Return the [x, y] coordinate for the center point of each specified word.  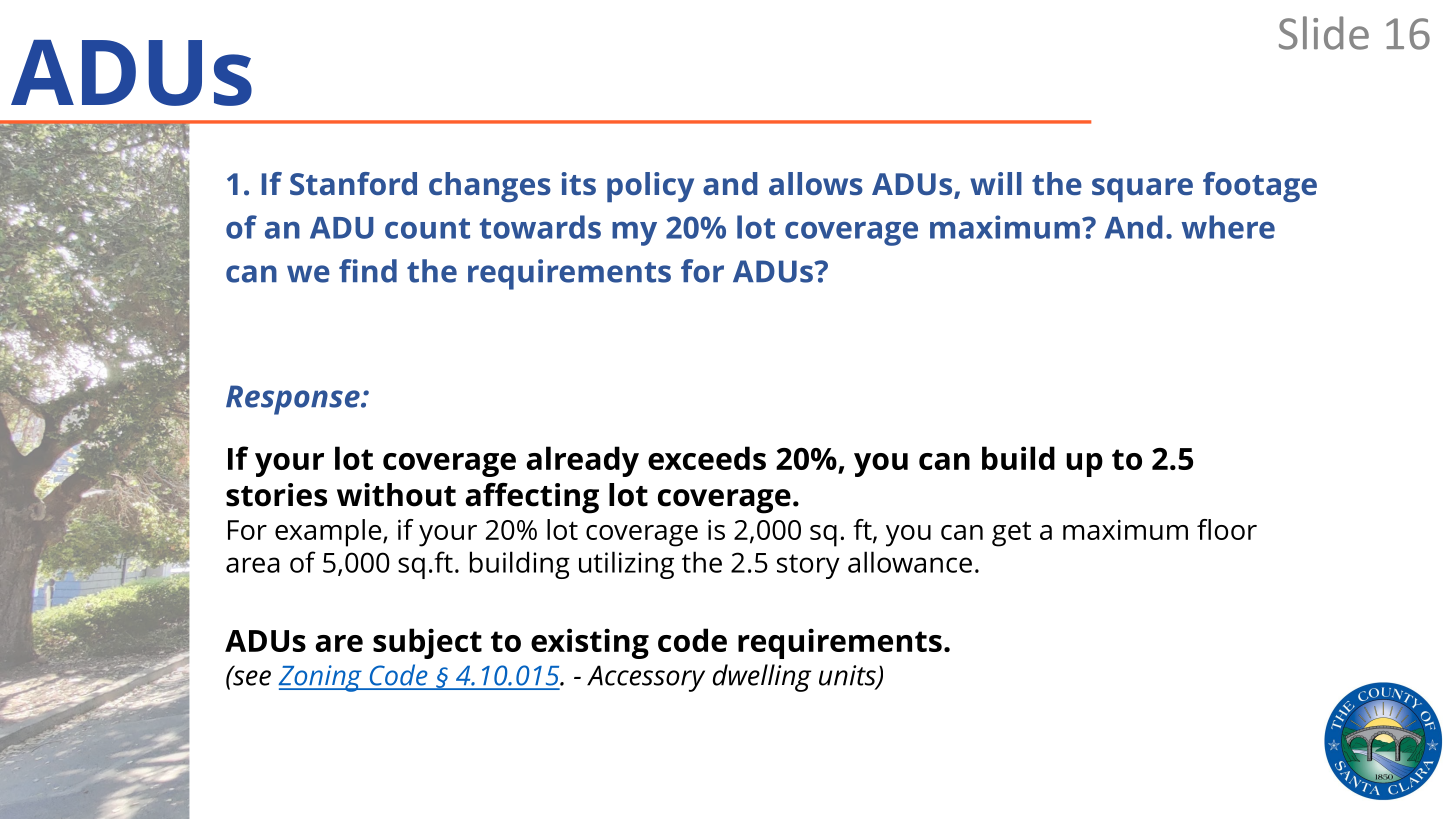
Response [294, 400]
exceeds [707, 458]
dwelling [762, 678]
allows [816, 183]
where [1228, 227]
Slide [1324, 33]
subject [427, 643]
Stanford [353, 183]
